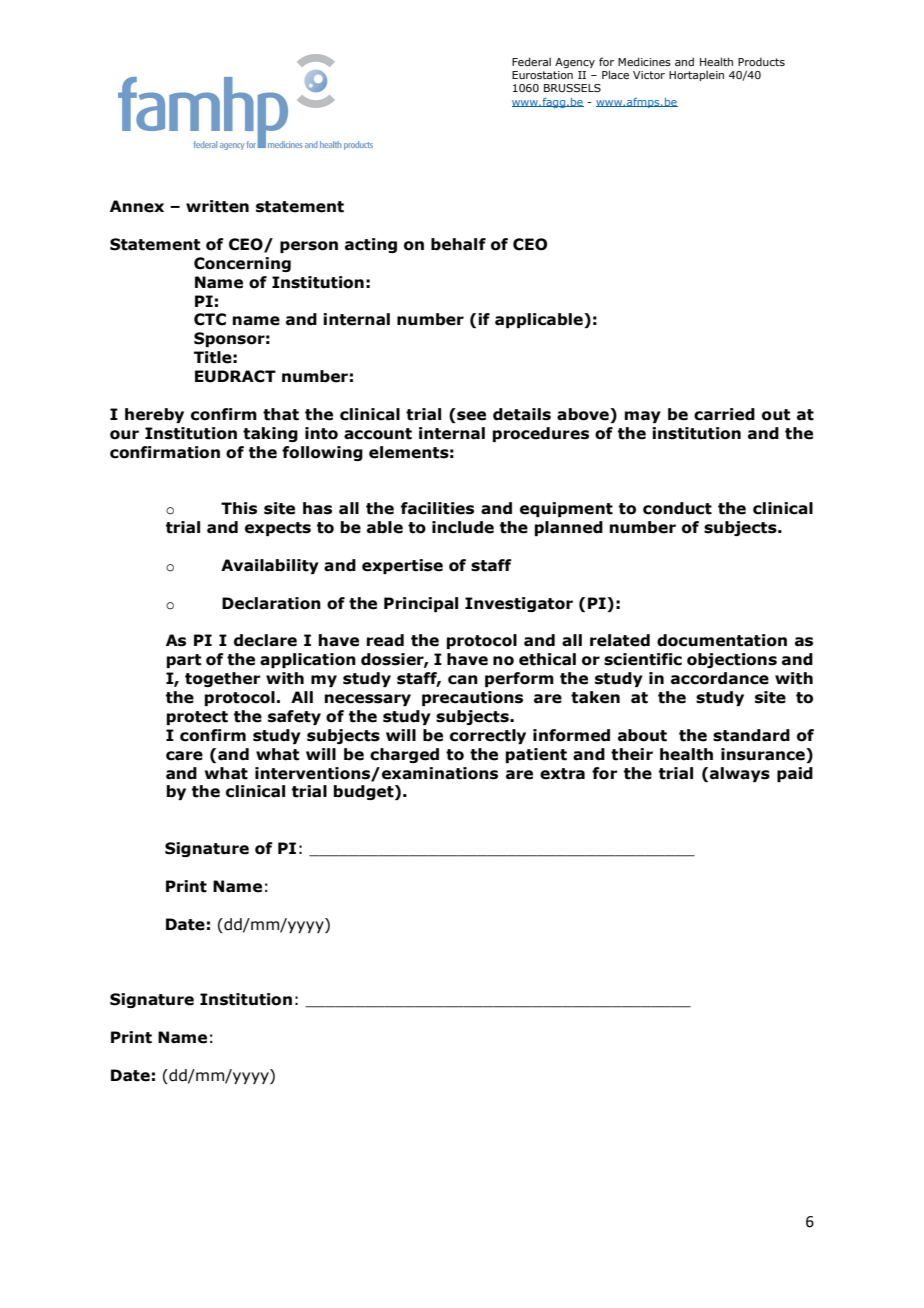 This screenshot has height=1308, width=924. What do you see at coordinates (217, 206) in the screenshot?
I see `written` at bounding box center [217, 206].
